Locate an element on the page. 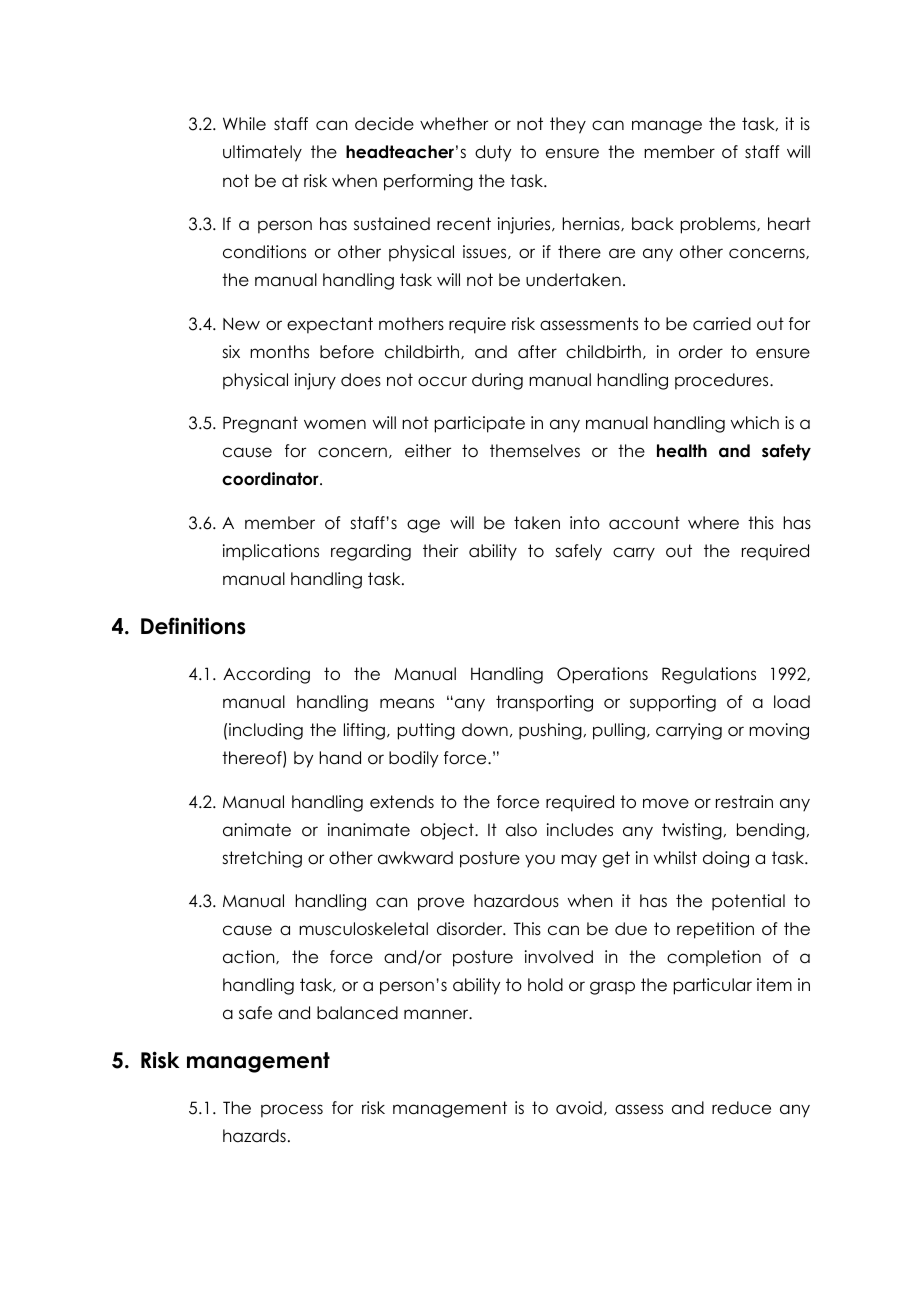 The image size is (924, 1307). According is located at coordinates (266, 675).
